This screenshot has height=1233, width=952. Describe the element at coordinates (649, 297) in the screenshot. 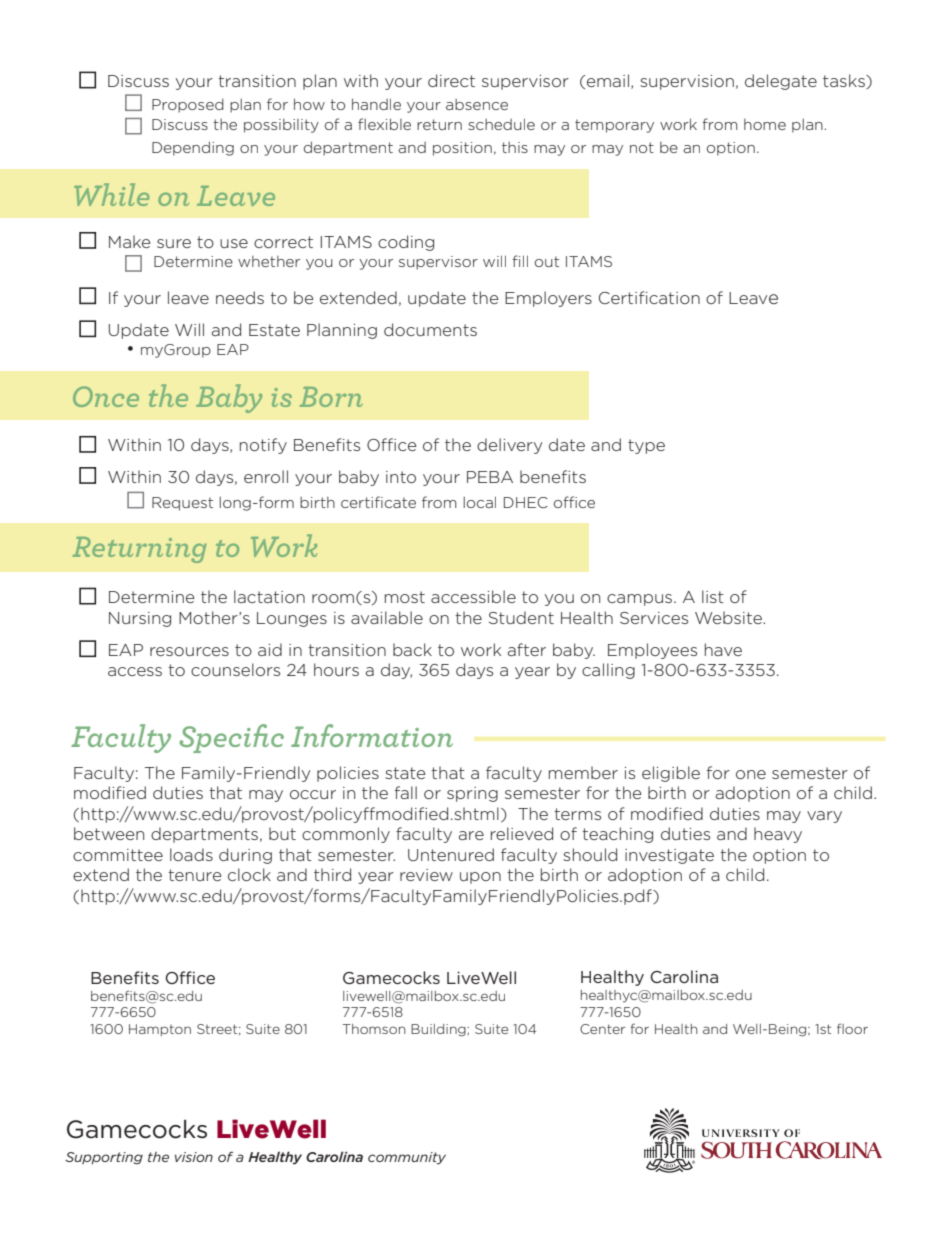

I see `Certification` at that location.
